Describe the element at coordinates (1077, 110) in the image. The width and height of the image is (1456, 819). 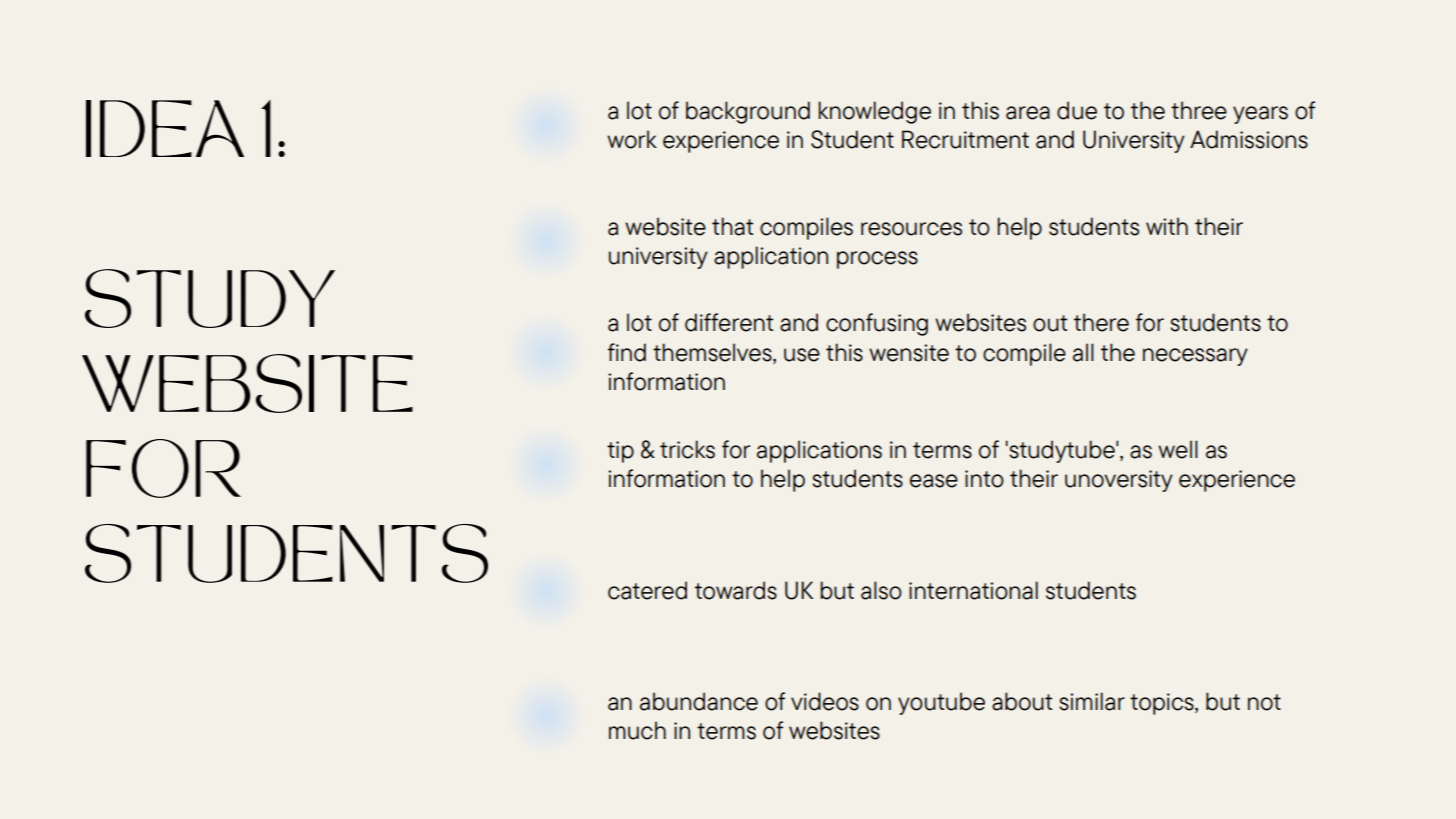
I see `due` at that location.
